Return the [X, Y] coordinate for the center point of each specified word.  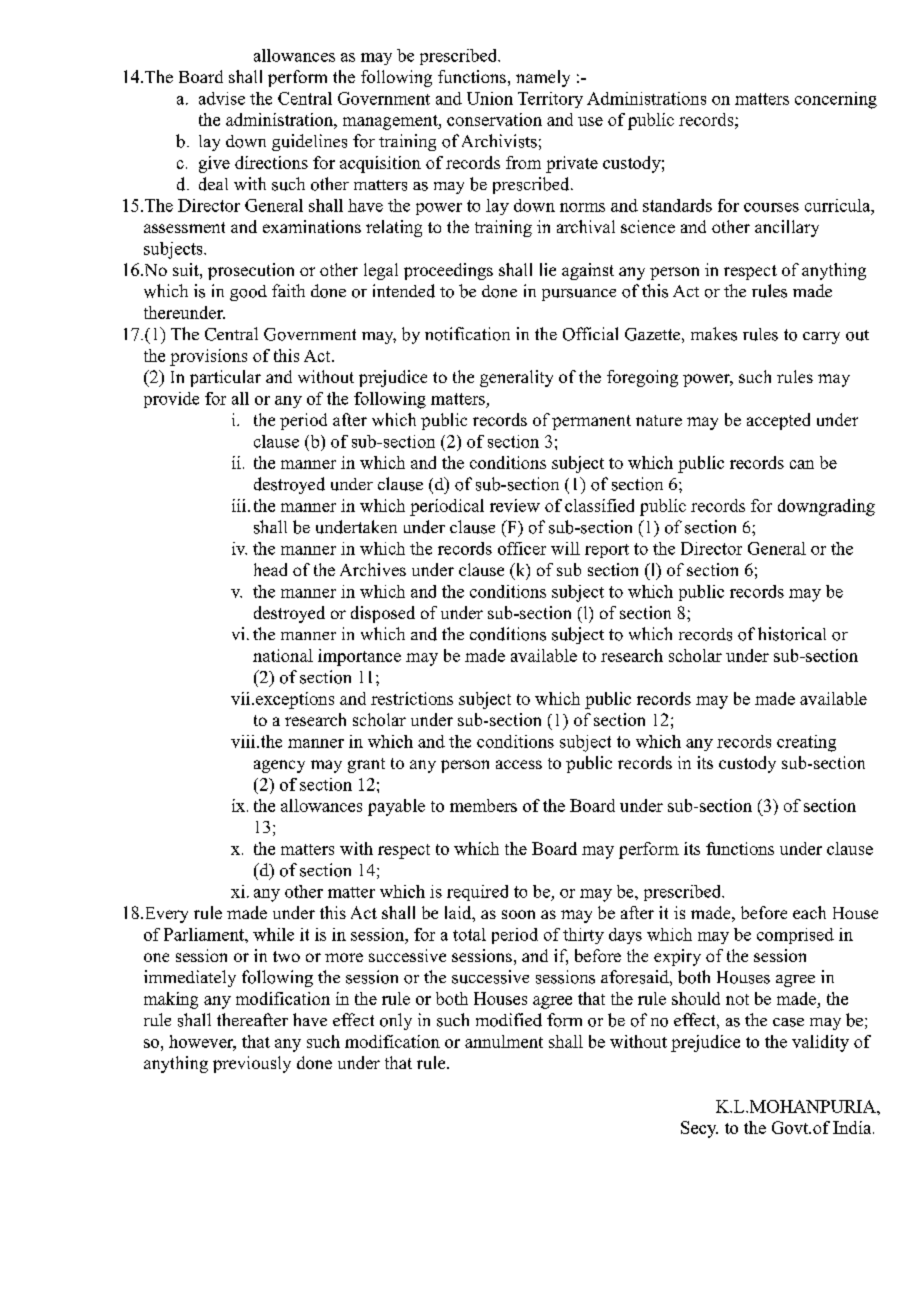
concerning [836, 100]
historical [792, 634]
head [270, 569]
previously [252, 1064]
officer [522, 548]
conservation [494, 119]
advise [222, 98]
